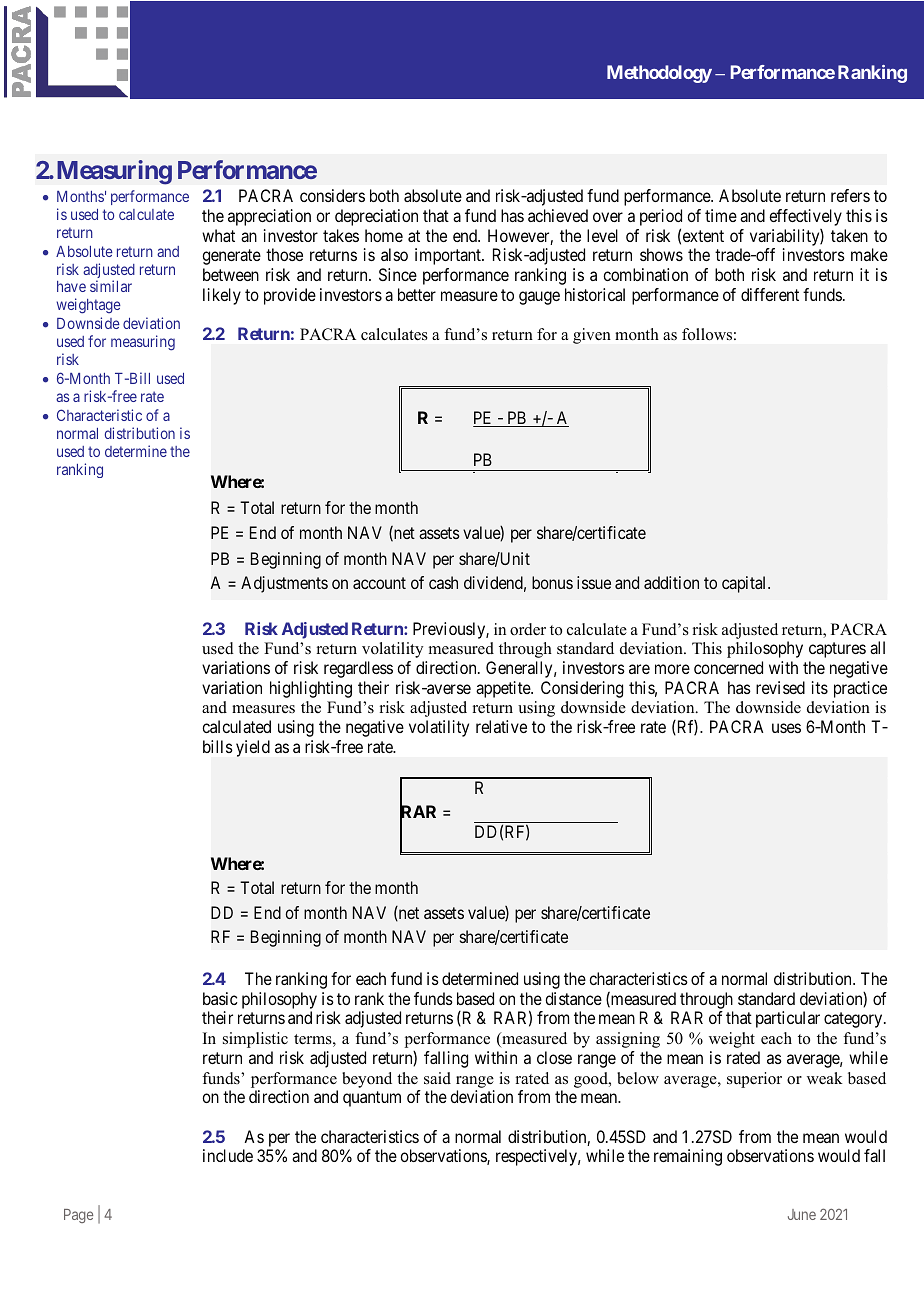 Image resolution: width=924 pixels, height=1308 pixels. I want to click on Adjustments, so click(284, 584).
